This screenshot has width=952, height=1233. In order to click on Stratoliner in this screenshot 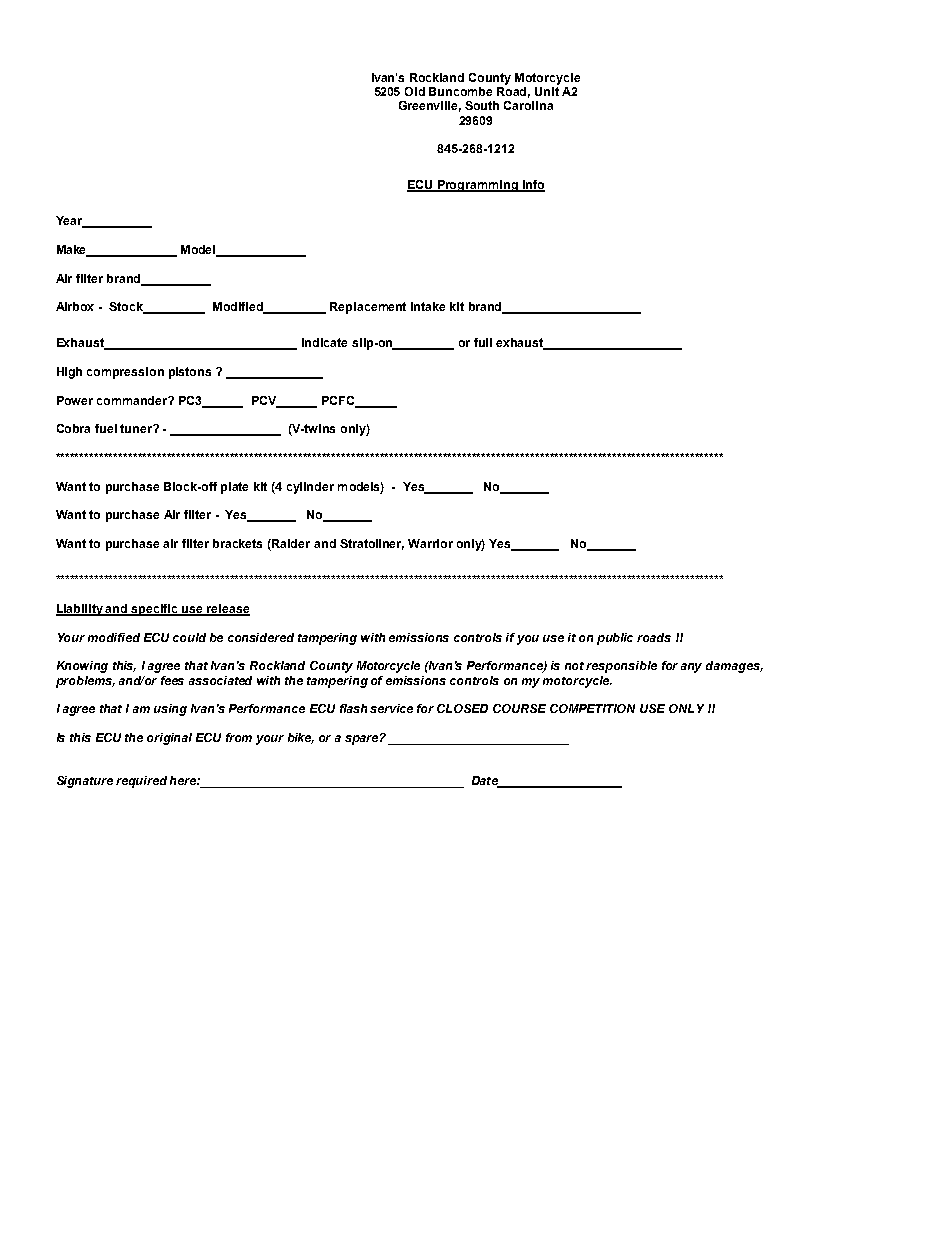, I will do `click(372, 544)`.
